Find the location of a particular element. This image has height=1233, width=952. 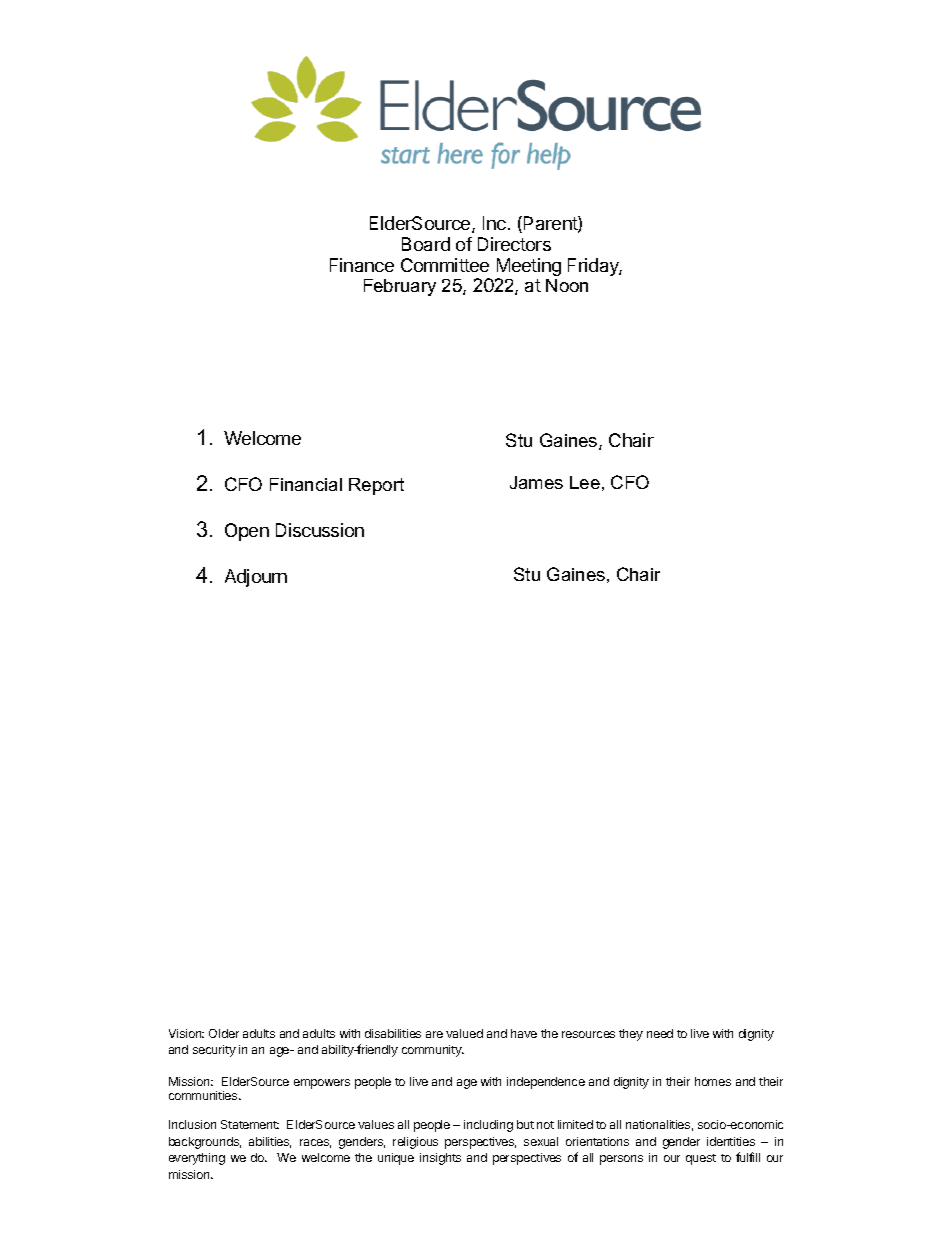

Older is located at coordinates (224, 1033).
